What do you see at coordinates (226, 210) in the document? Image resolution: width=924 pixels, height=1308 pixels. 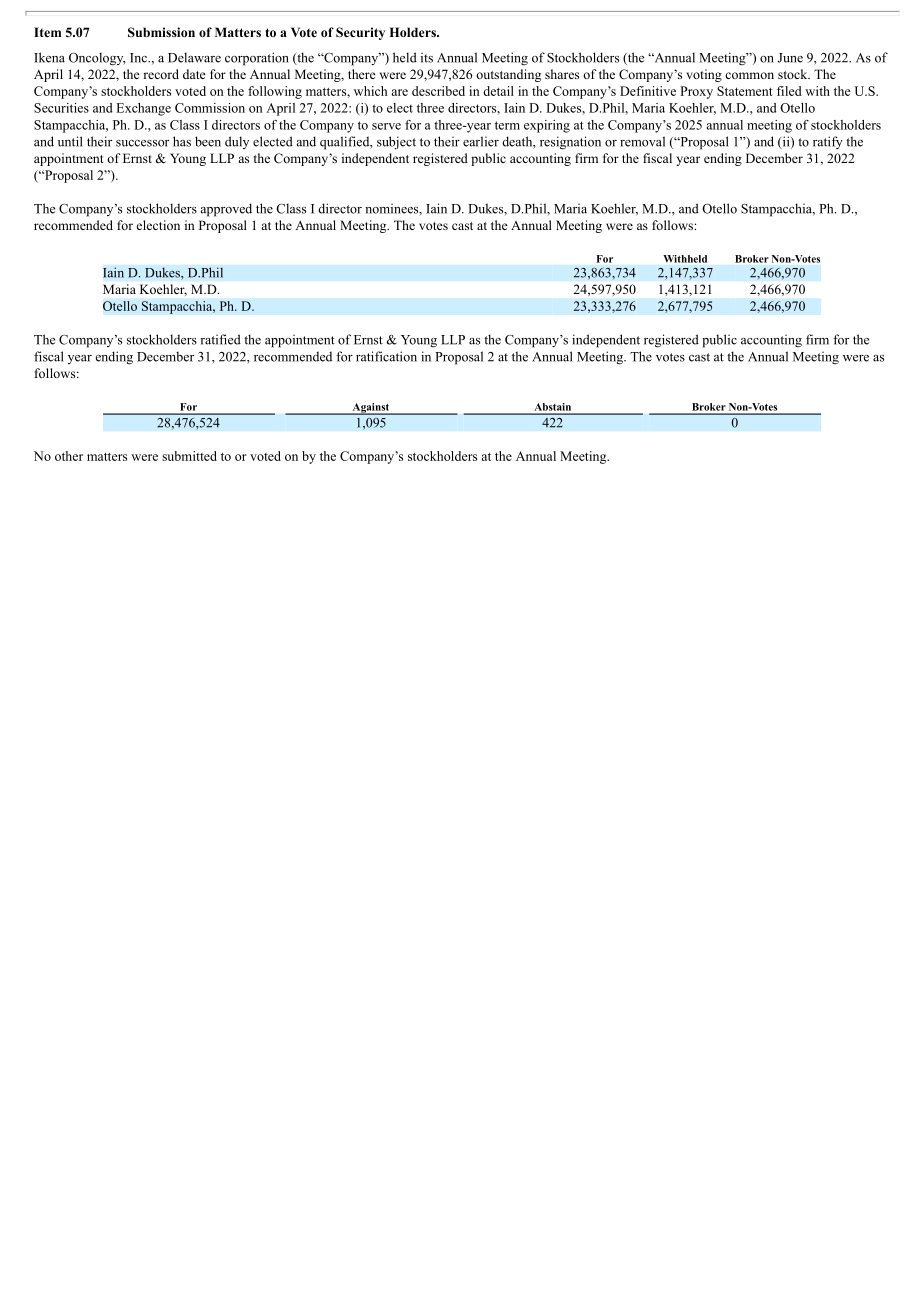 I see `approved` at bounding box center [226, 210].
